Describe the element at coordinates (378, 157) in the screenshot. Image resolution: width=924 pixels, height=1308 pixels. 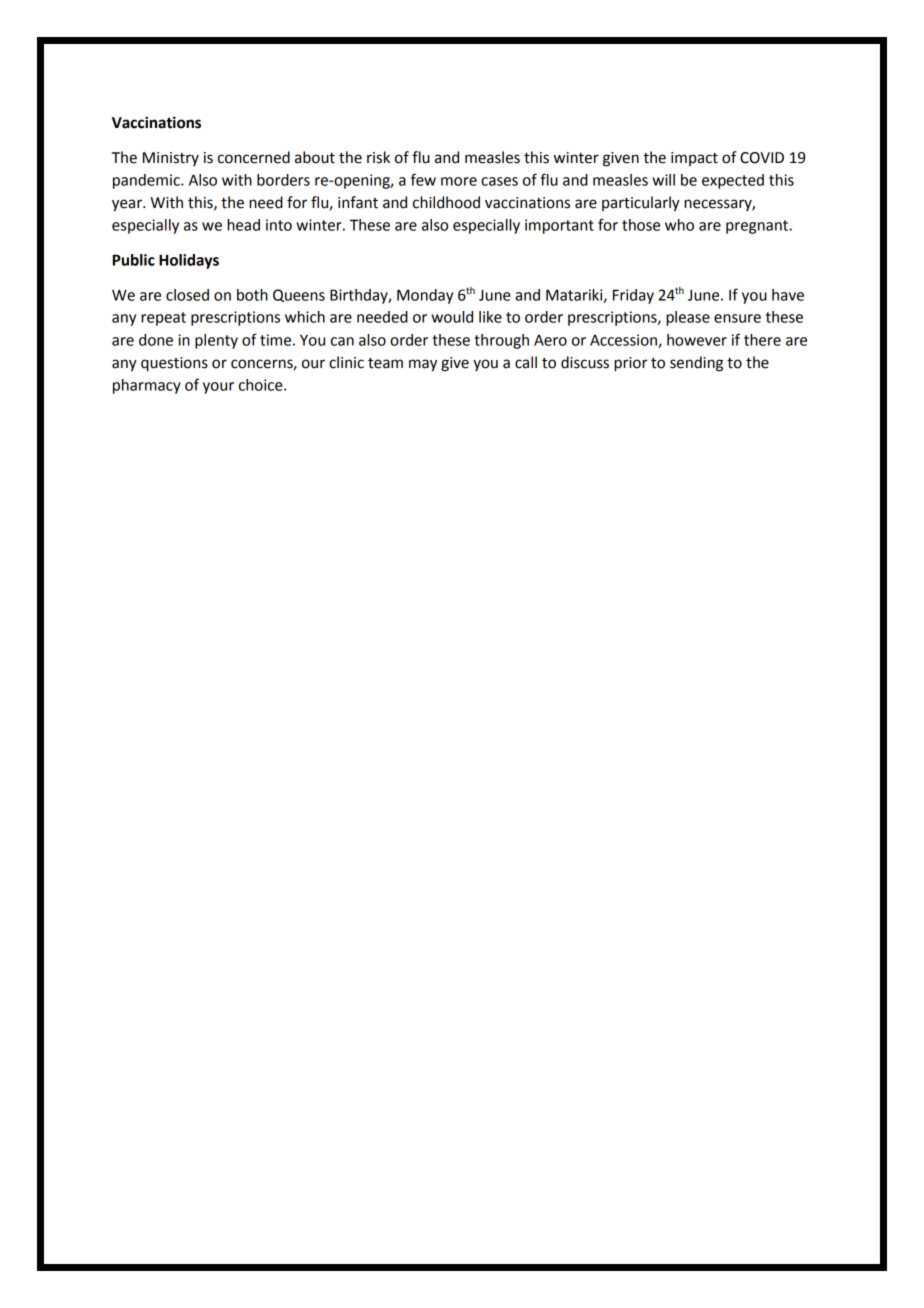
I see `risk` at that location.
